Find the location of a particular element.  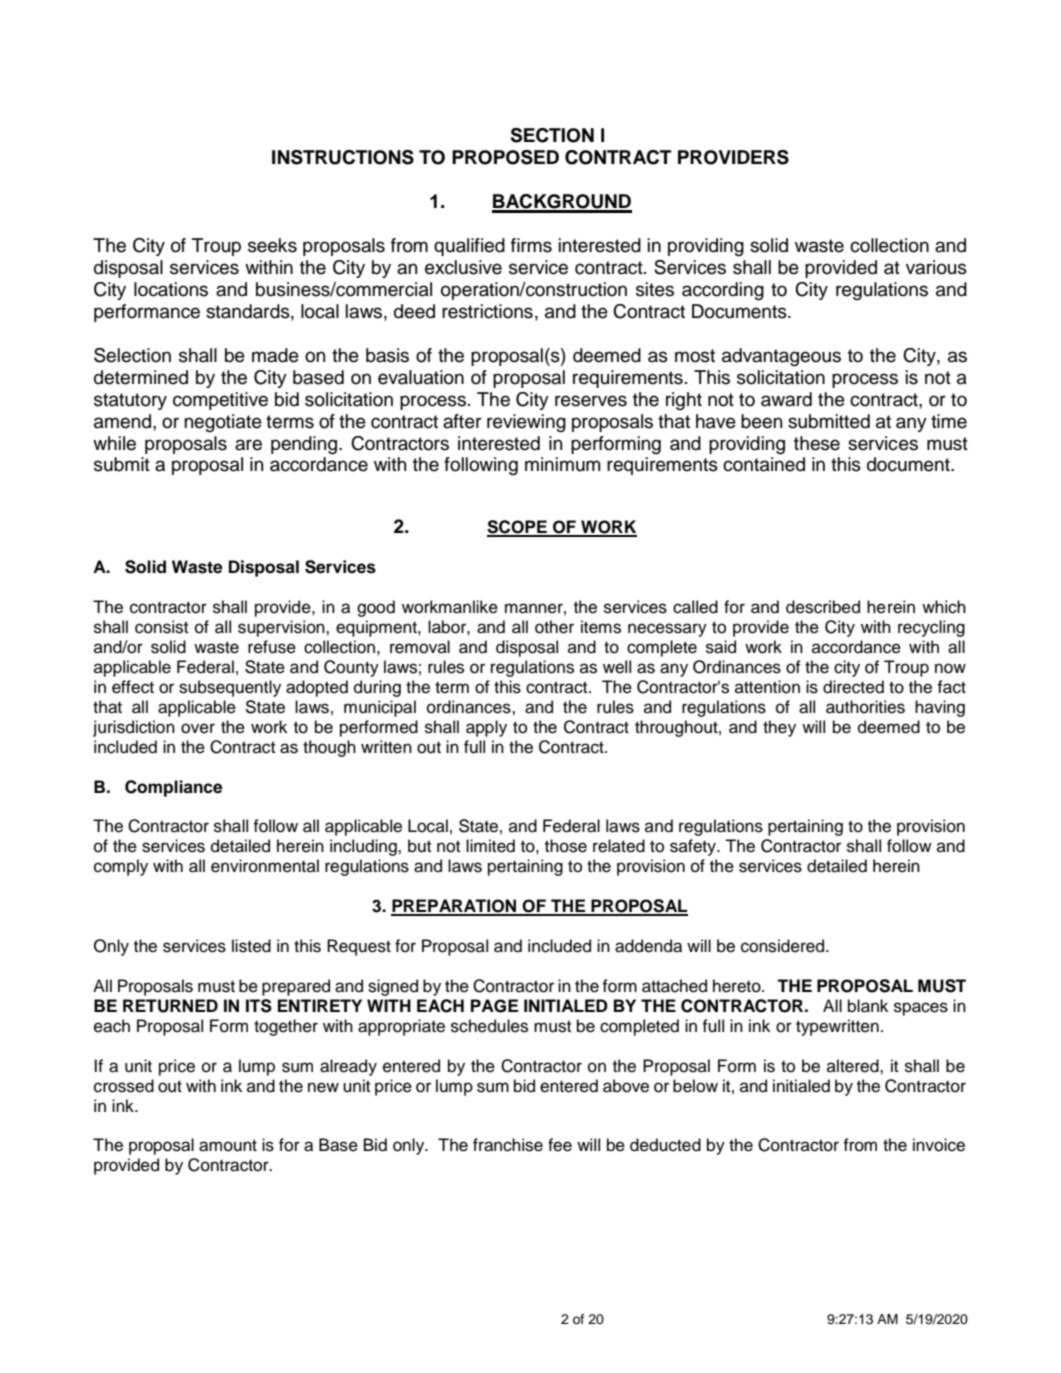

those is located at coordinates (566, 846).
